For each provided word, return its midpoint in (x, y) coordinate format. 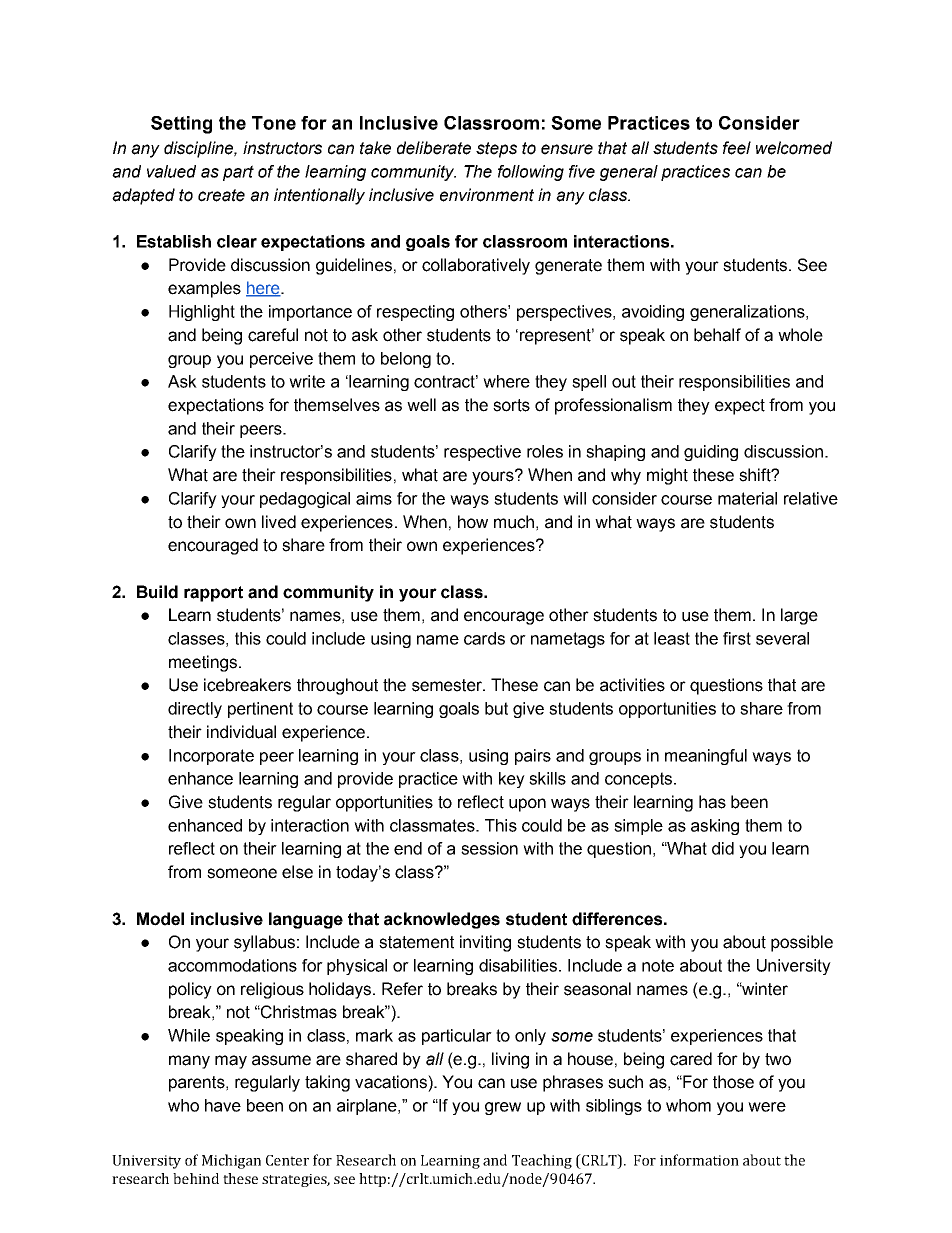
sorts (511, 405)
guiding (711, 453)
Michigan (231, 1161)
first (737, 638)
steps (496, 150)
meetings (203, 663)
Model (160, 919)
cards (484, 638)
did (723, 848)
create (221, 195)
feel (737, 148)
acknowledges (442, 920)
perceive (281, 360)
